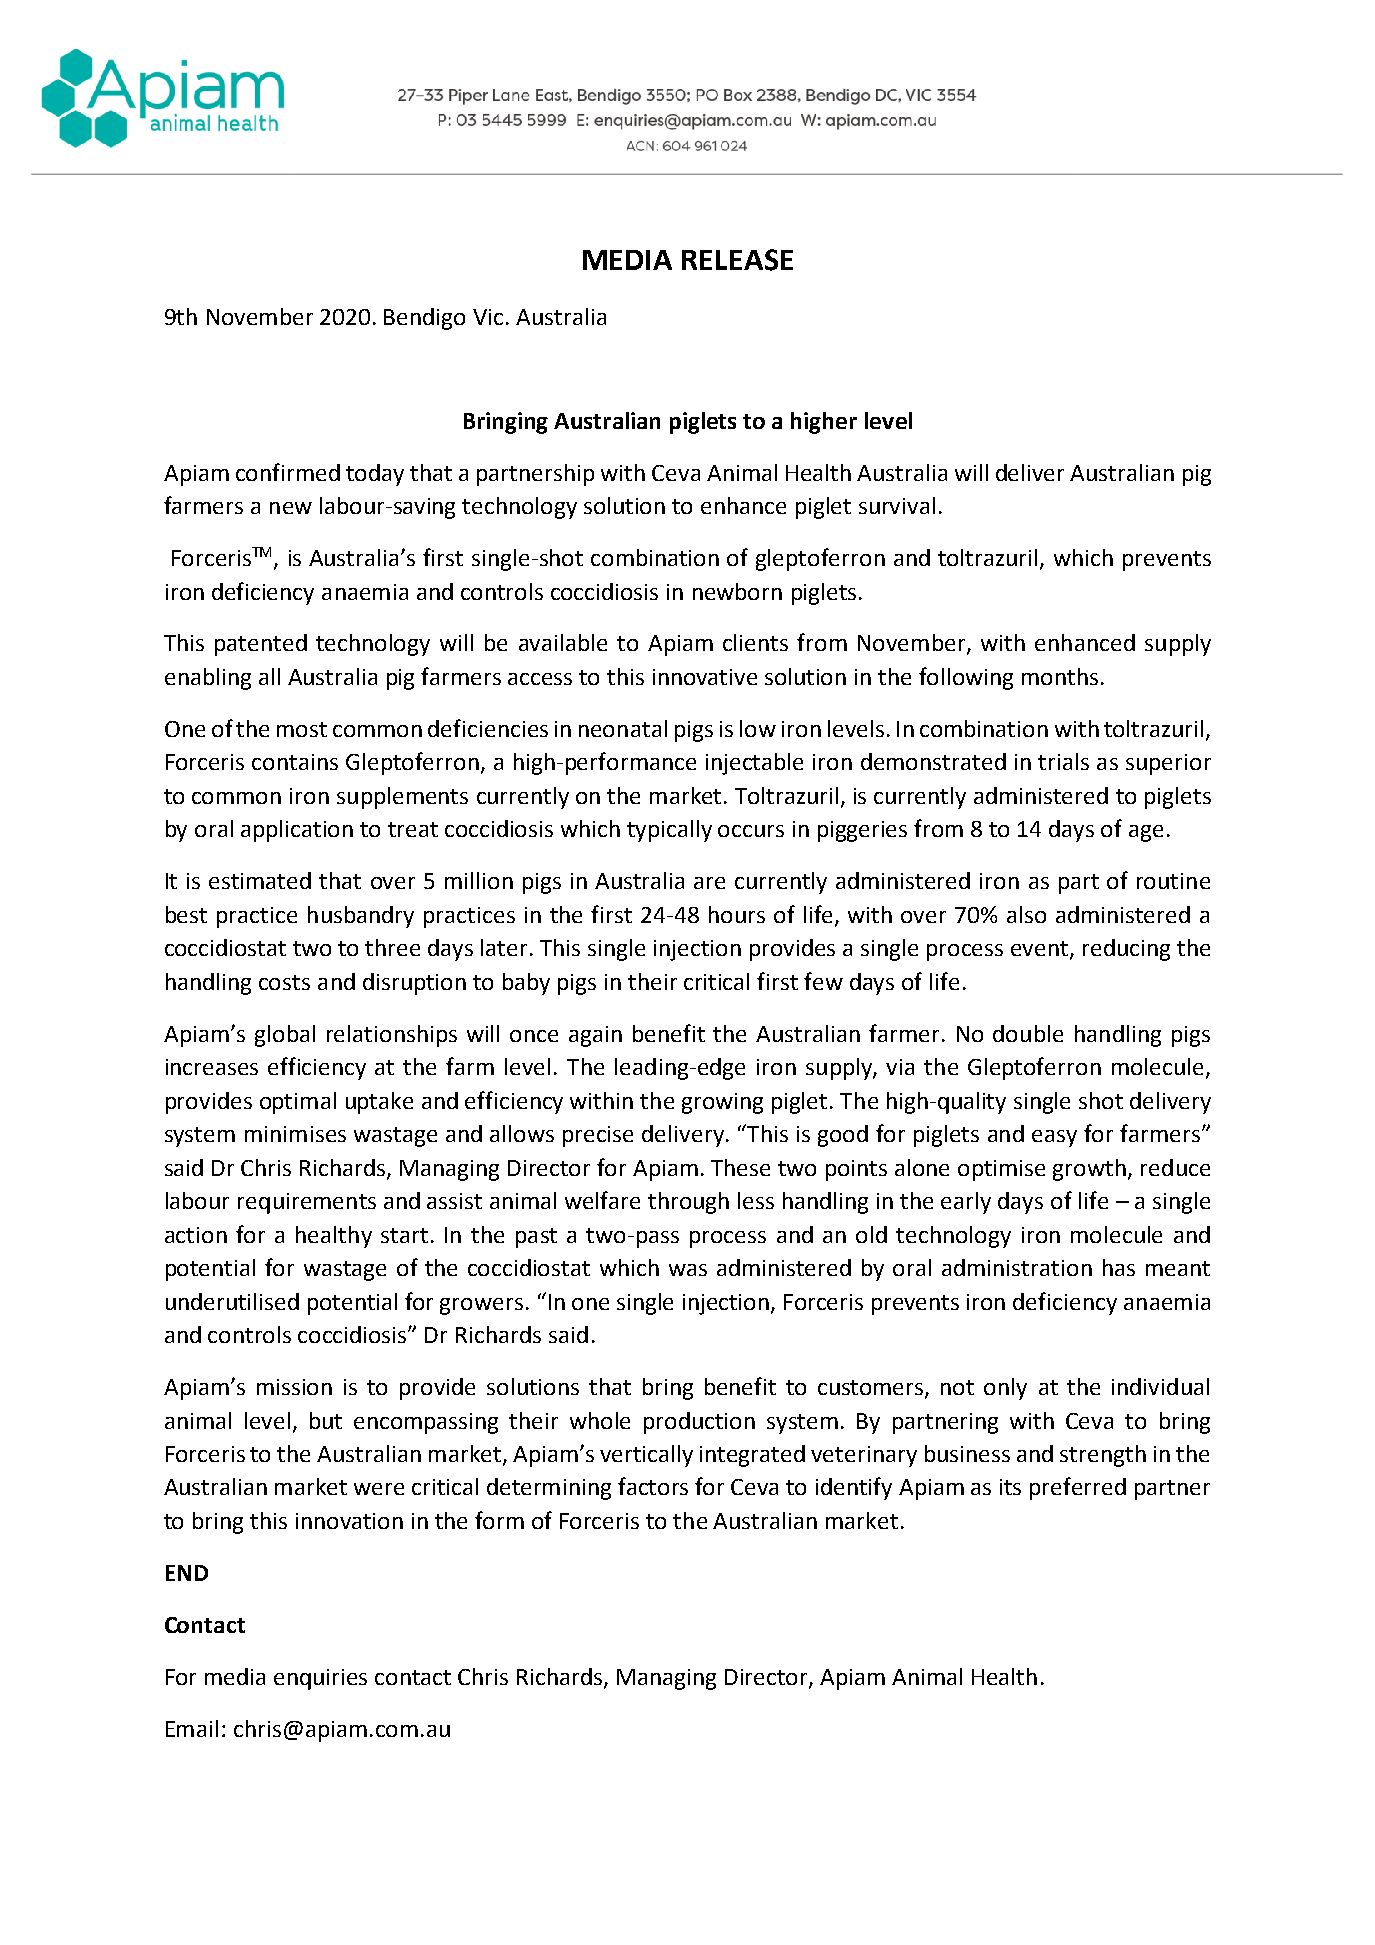  What do you see at coordinates (754, 764) in the screenshot?
I see `injectable` at bounding box center [754, 764].
